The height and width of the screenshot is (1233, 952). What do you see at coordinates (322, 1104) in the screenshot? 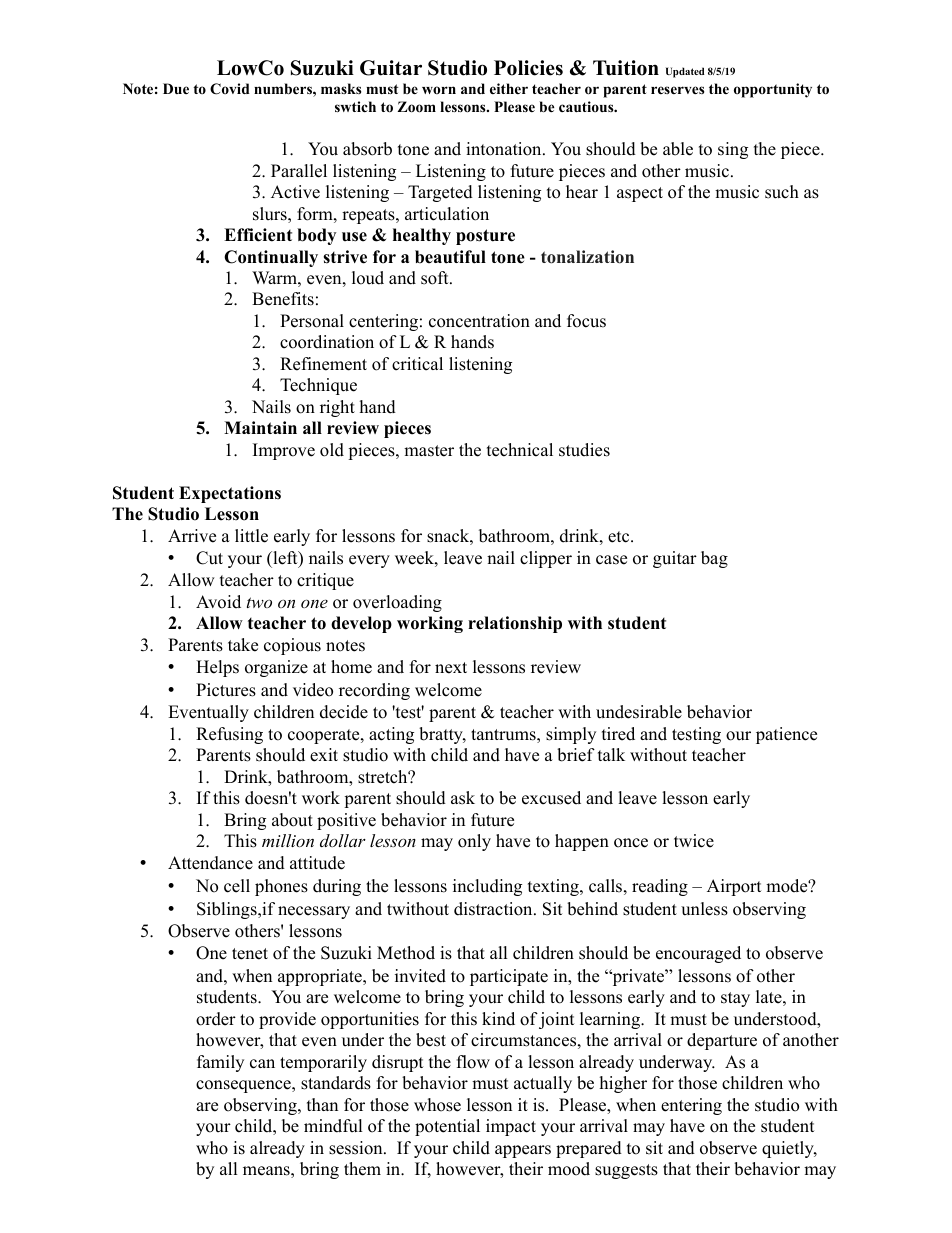
I see `than` at bounding box center [322, 1104].
